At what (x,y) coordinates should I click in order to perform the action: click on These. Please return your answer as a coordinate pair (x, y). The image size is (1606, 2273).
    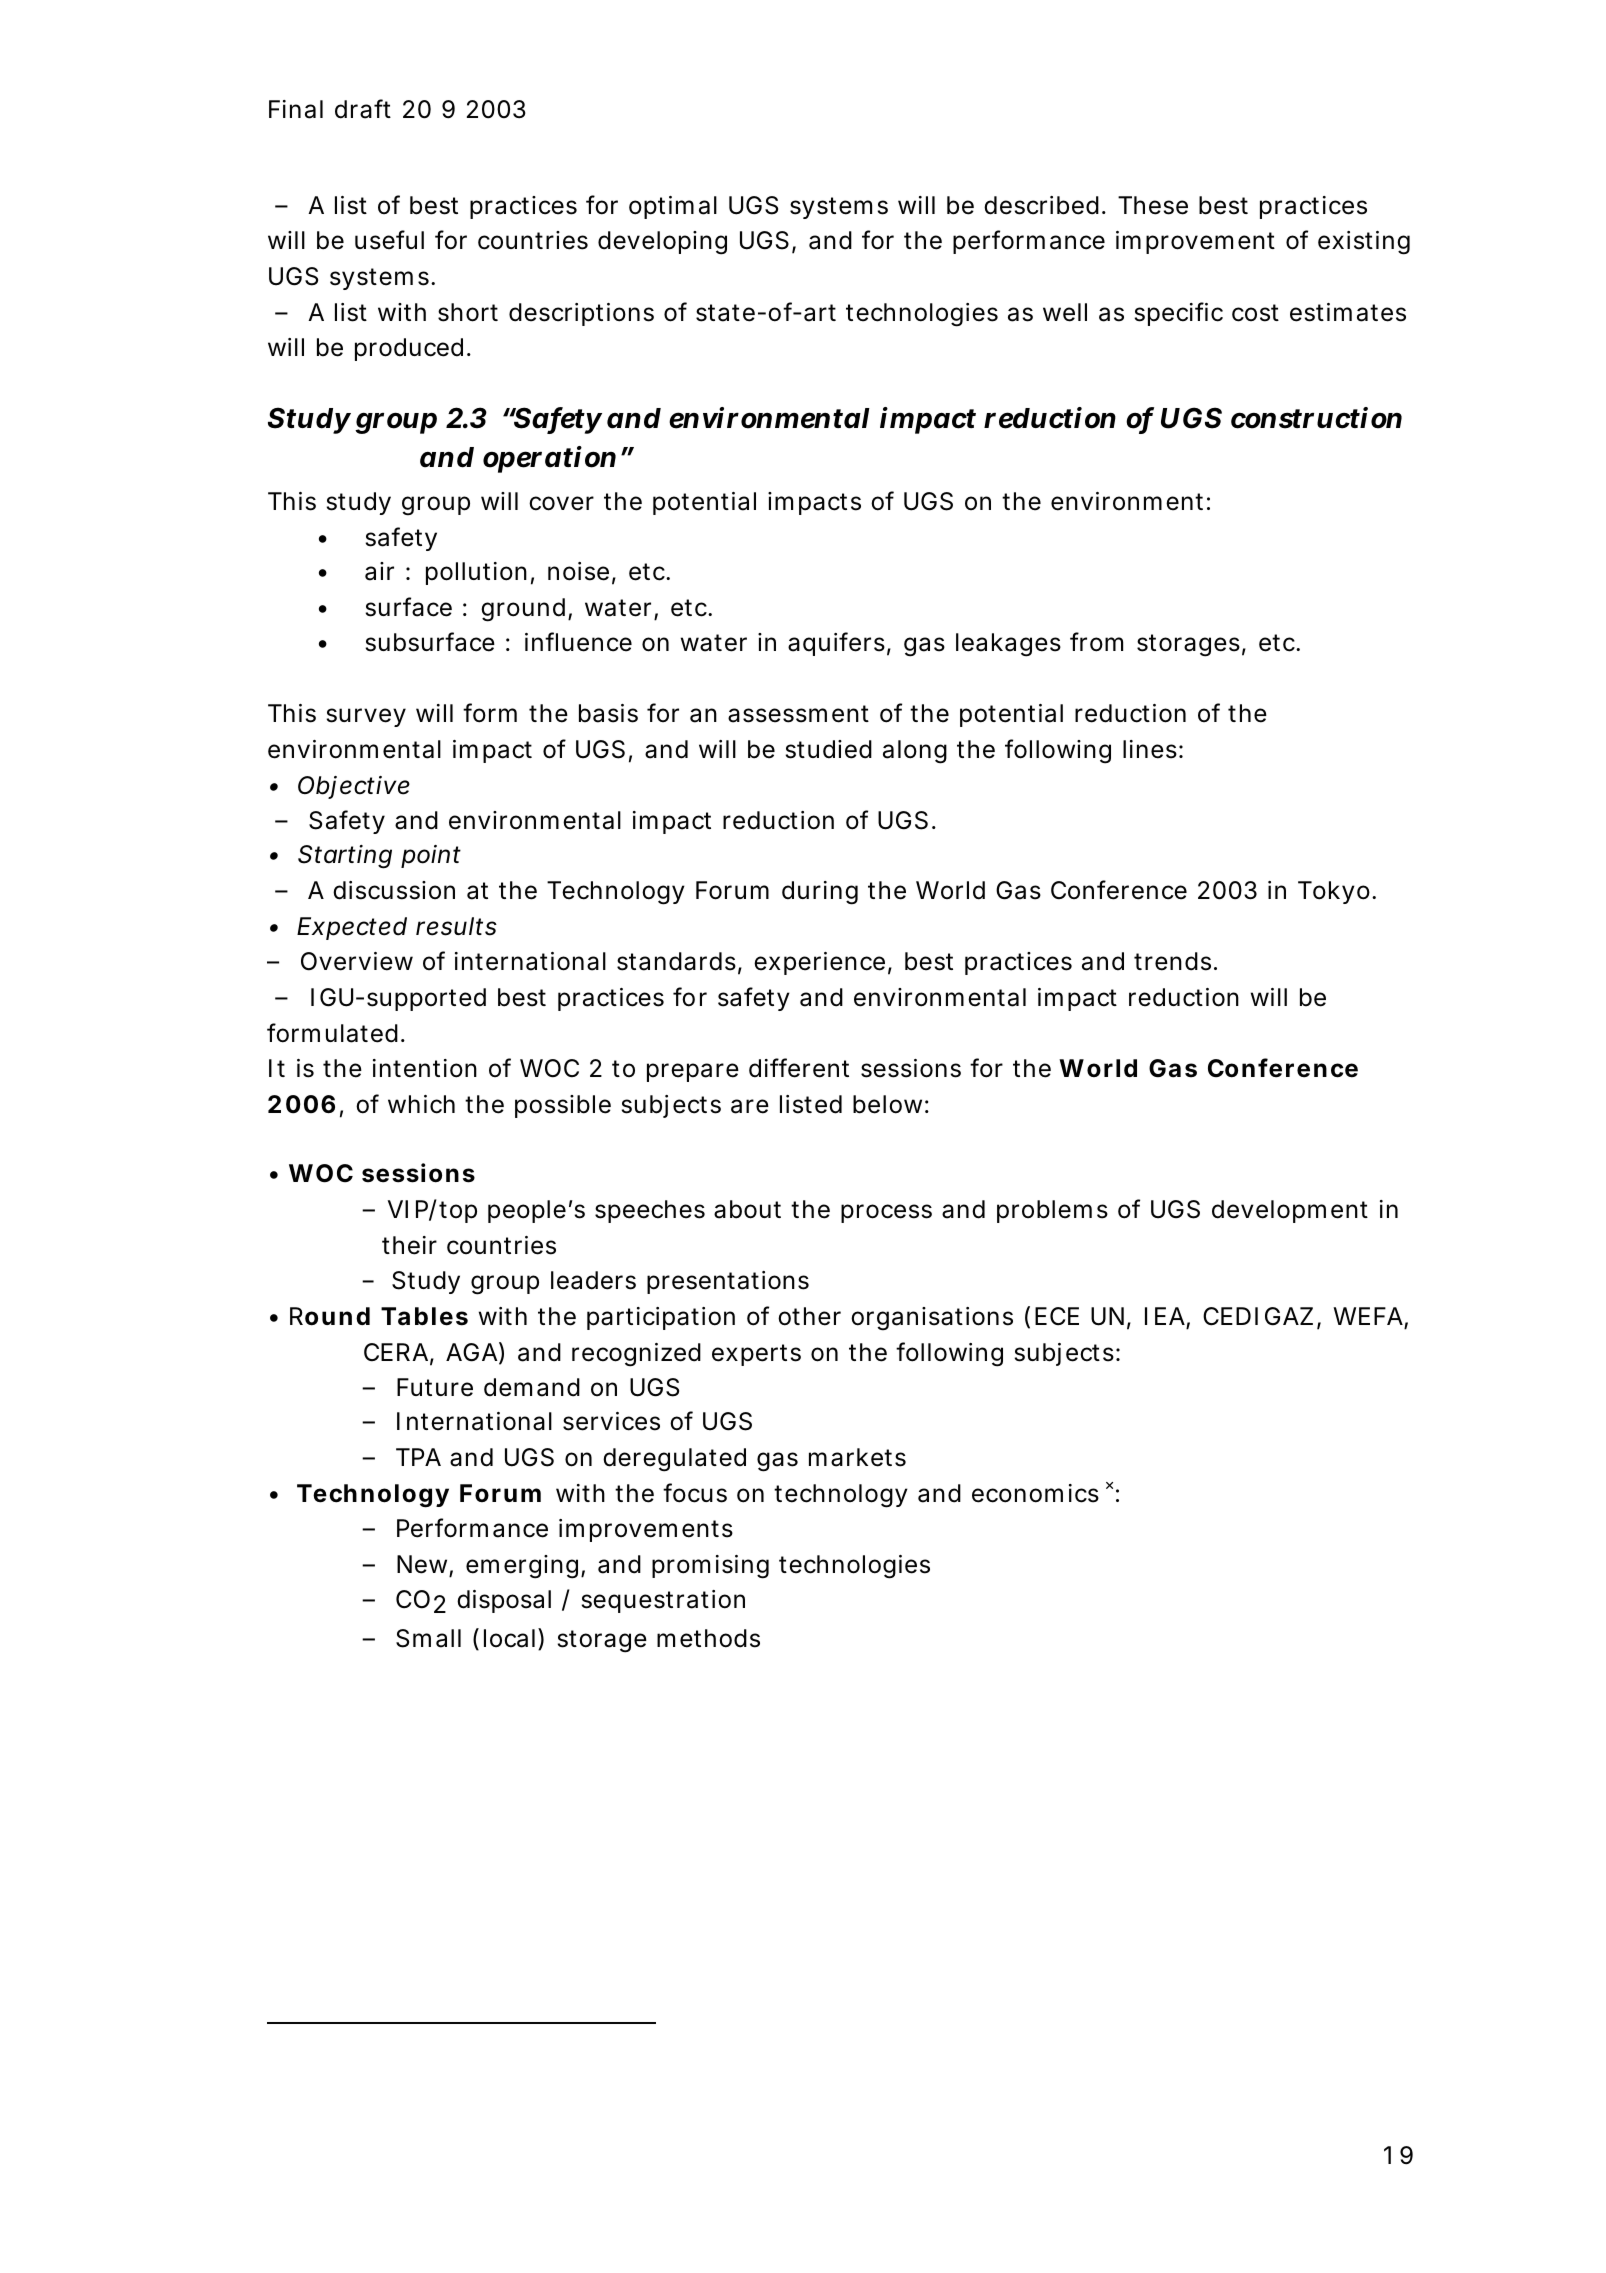
    Looking at the image, I should click on (1153, 205).
